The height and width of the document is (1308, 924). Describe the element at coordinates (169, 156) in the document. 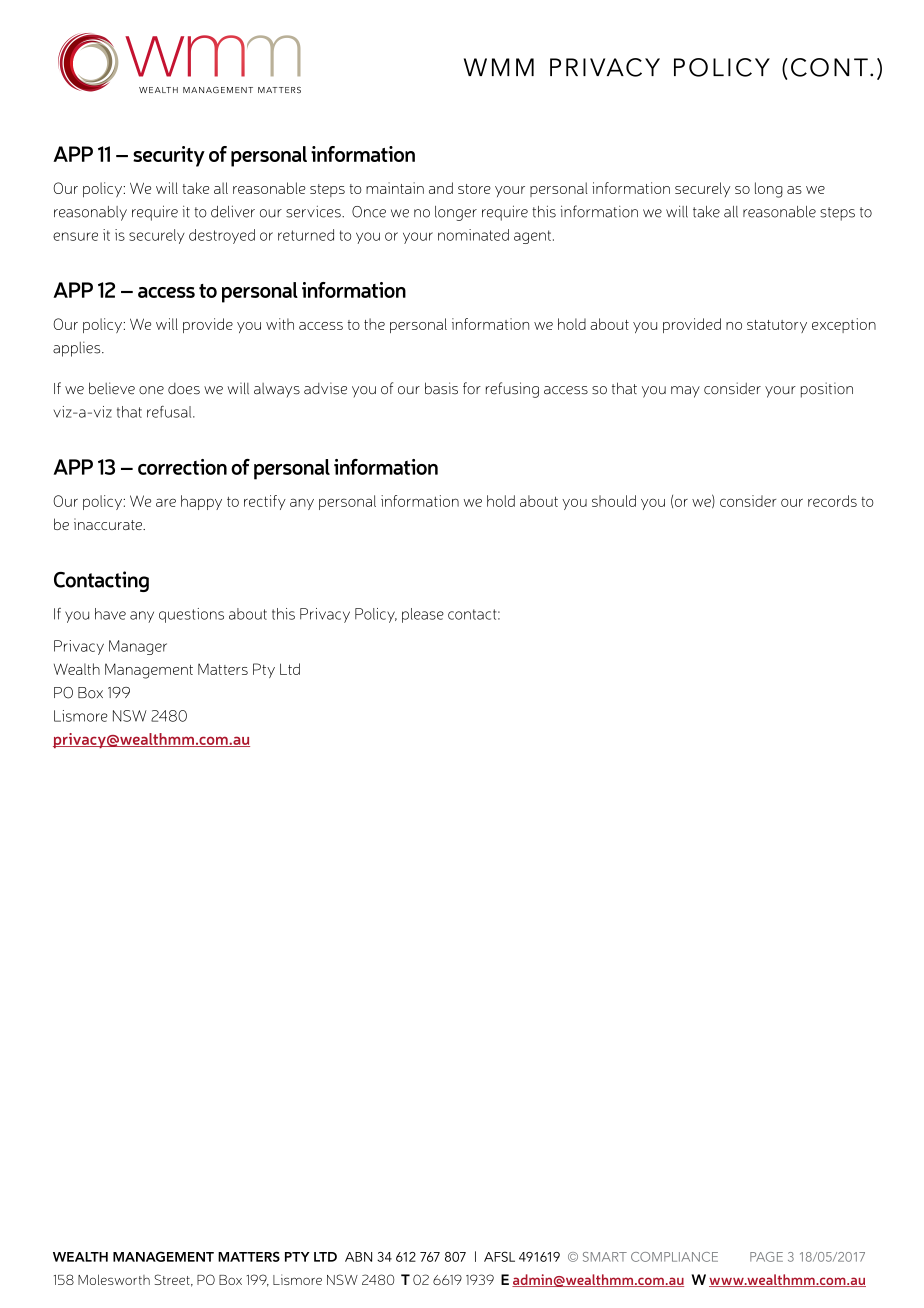

I see `security` at that location.
